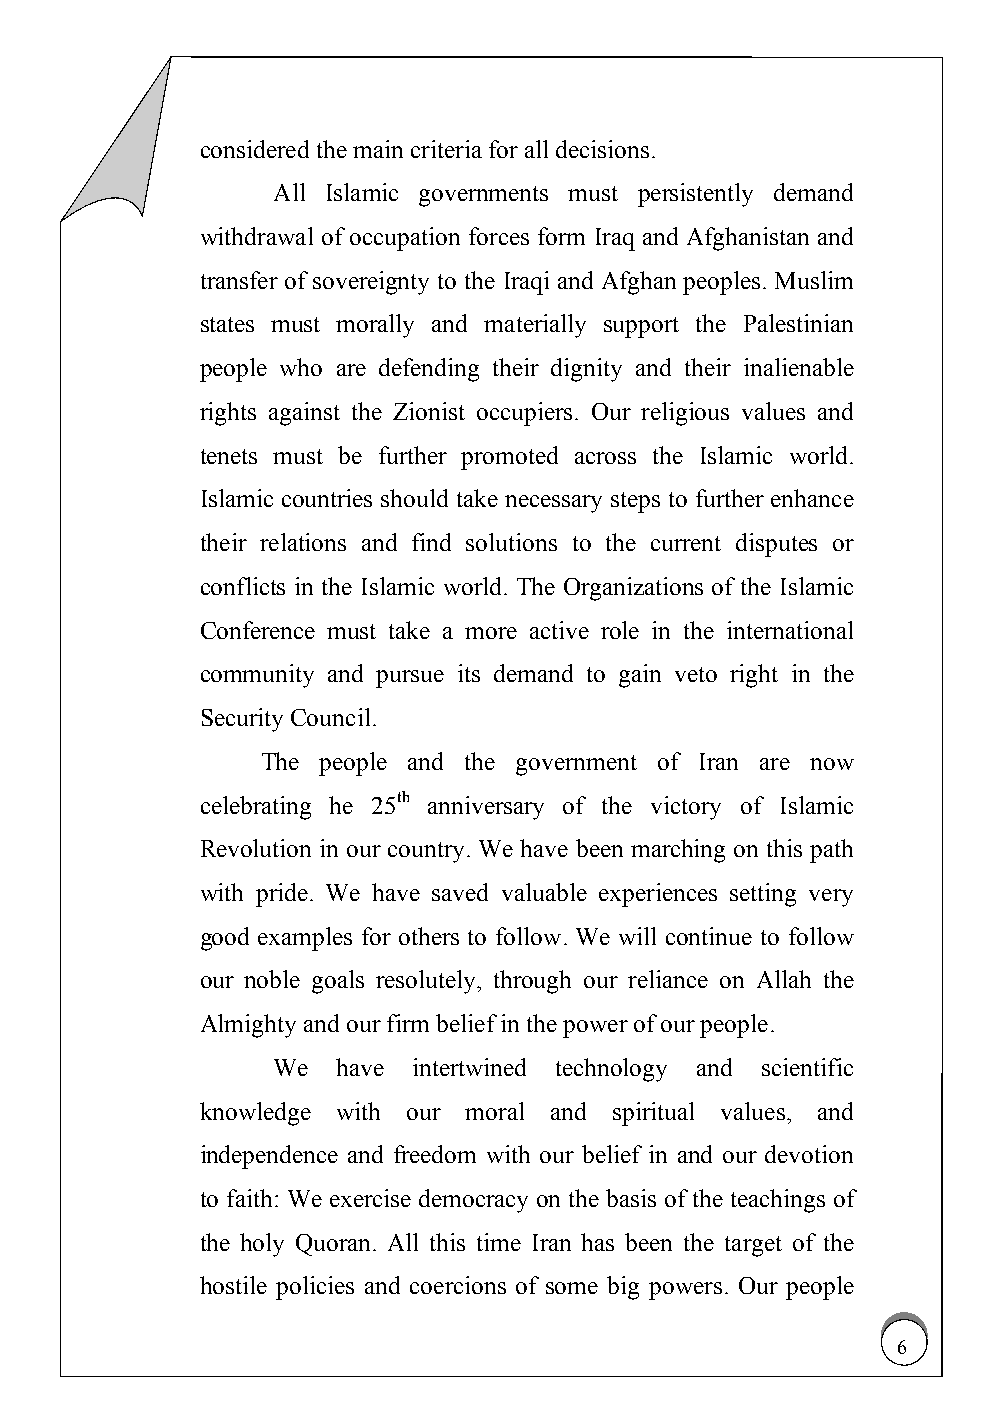  What do you see at coordinates (255, 149) in the image?
I see `considered` at bounding box center [255, 149].
